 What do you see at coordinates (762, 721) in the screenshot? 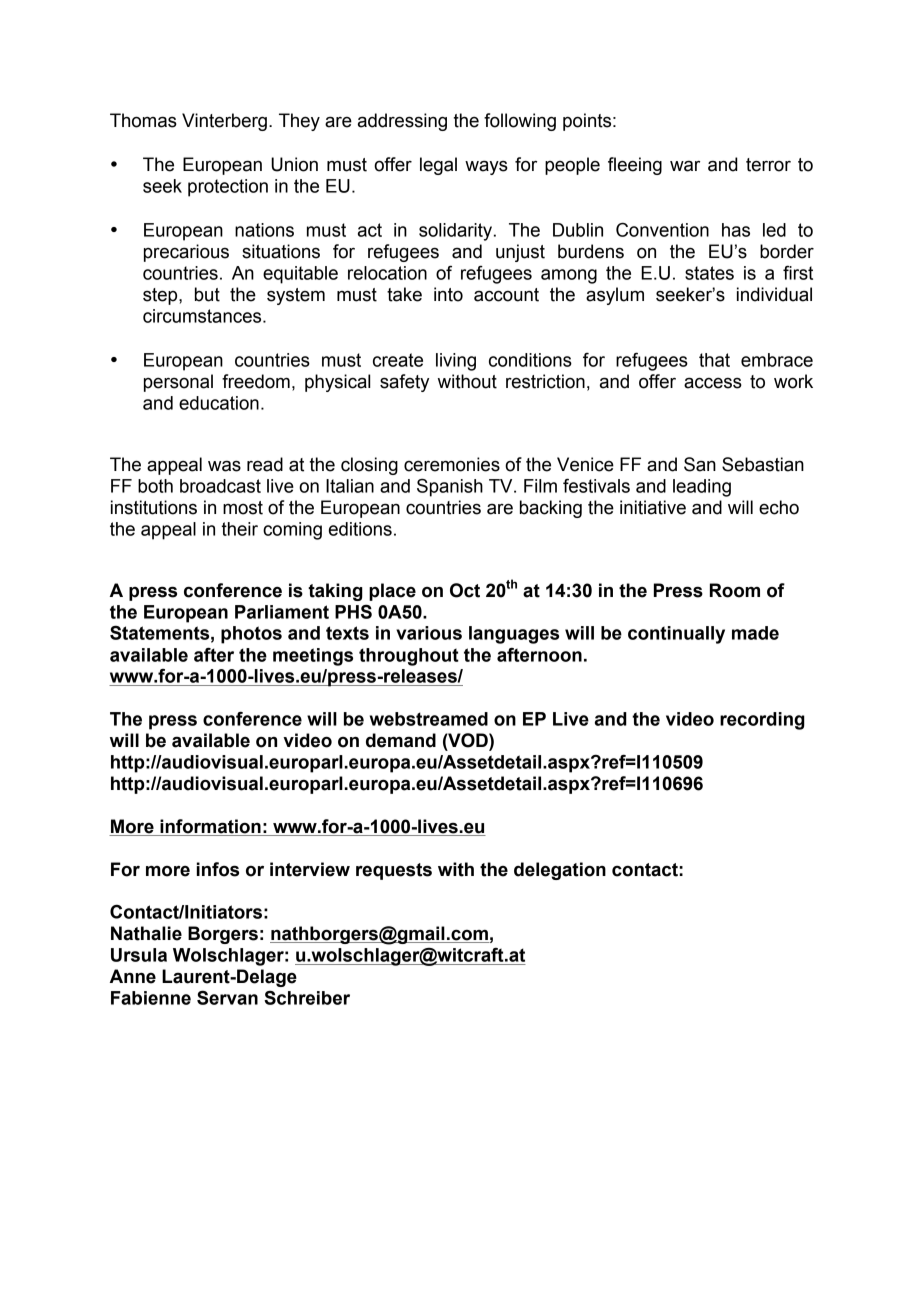
I see `recording` at bounding box center [762, 721].
